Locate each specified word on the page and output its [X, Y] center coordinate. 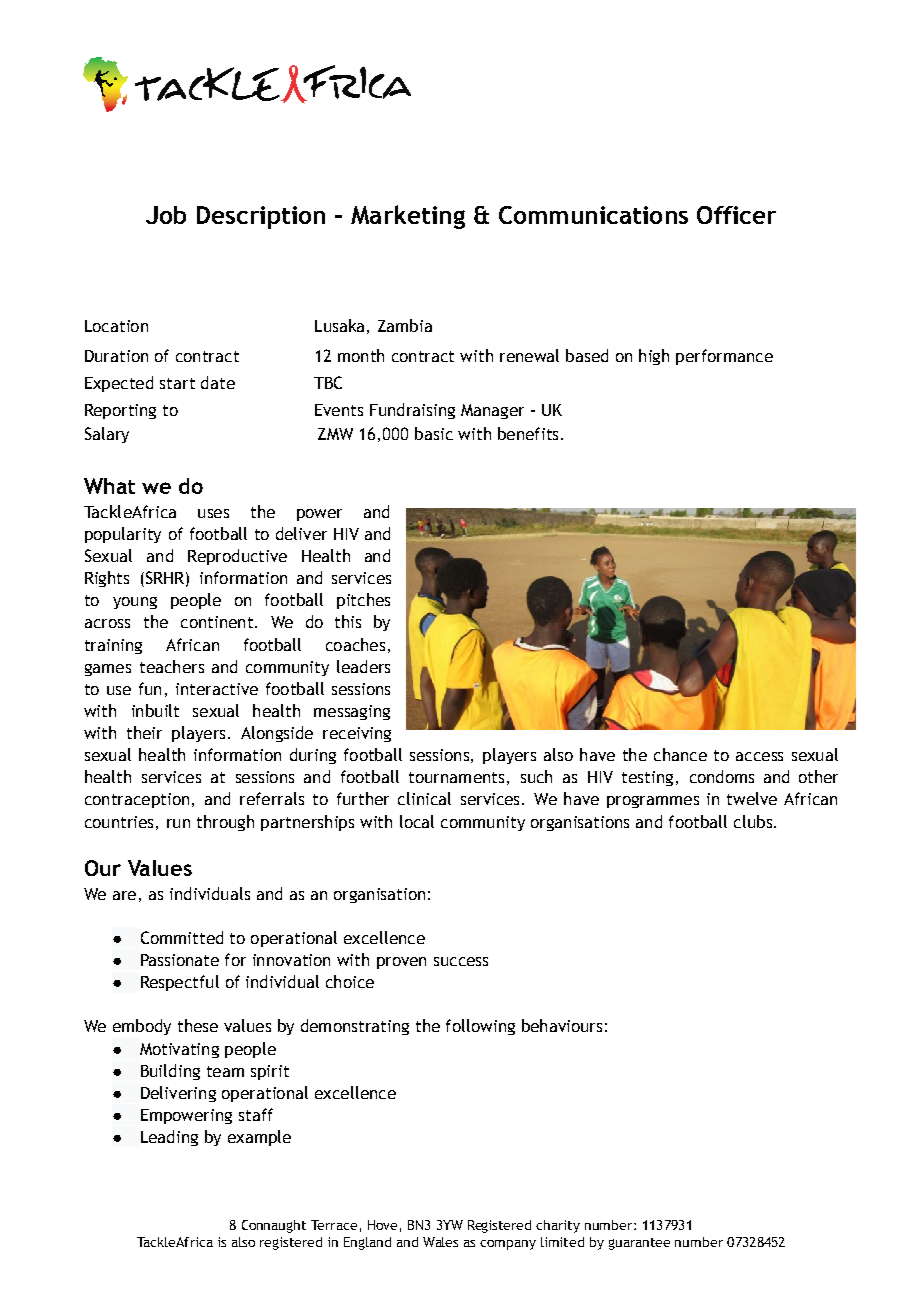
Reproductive [237, 557]
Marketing [408, 217]
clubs [753, 821]
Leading [169, 1138]
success [461, 961]
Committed [182, 937]
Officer [736, 215]
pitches [363, 601]
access [759, 756]
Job [166, 215]
